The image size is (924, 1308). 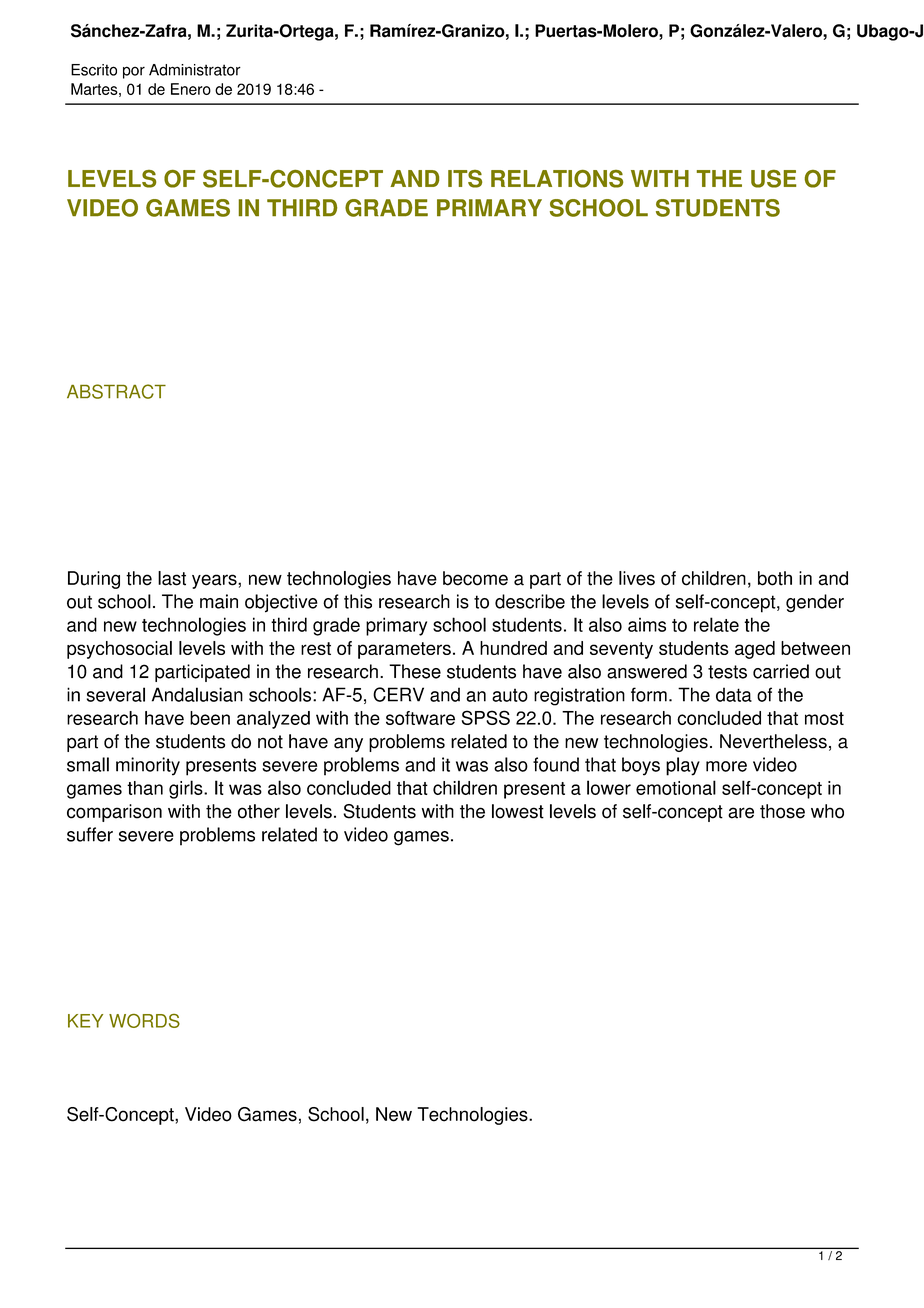 I want to click on psychosocial, so click(x=119, y=650).
